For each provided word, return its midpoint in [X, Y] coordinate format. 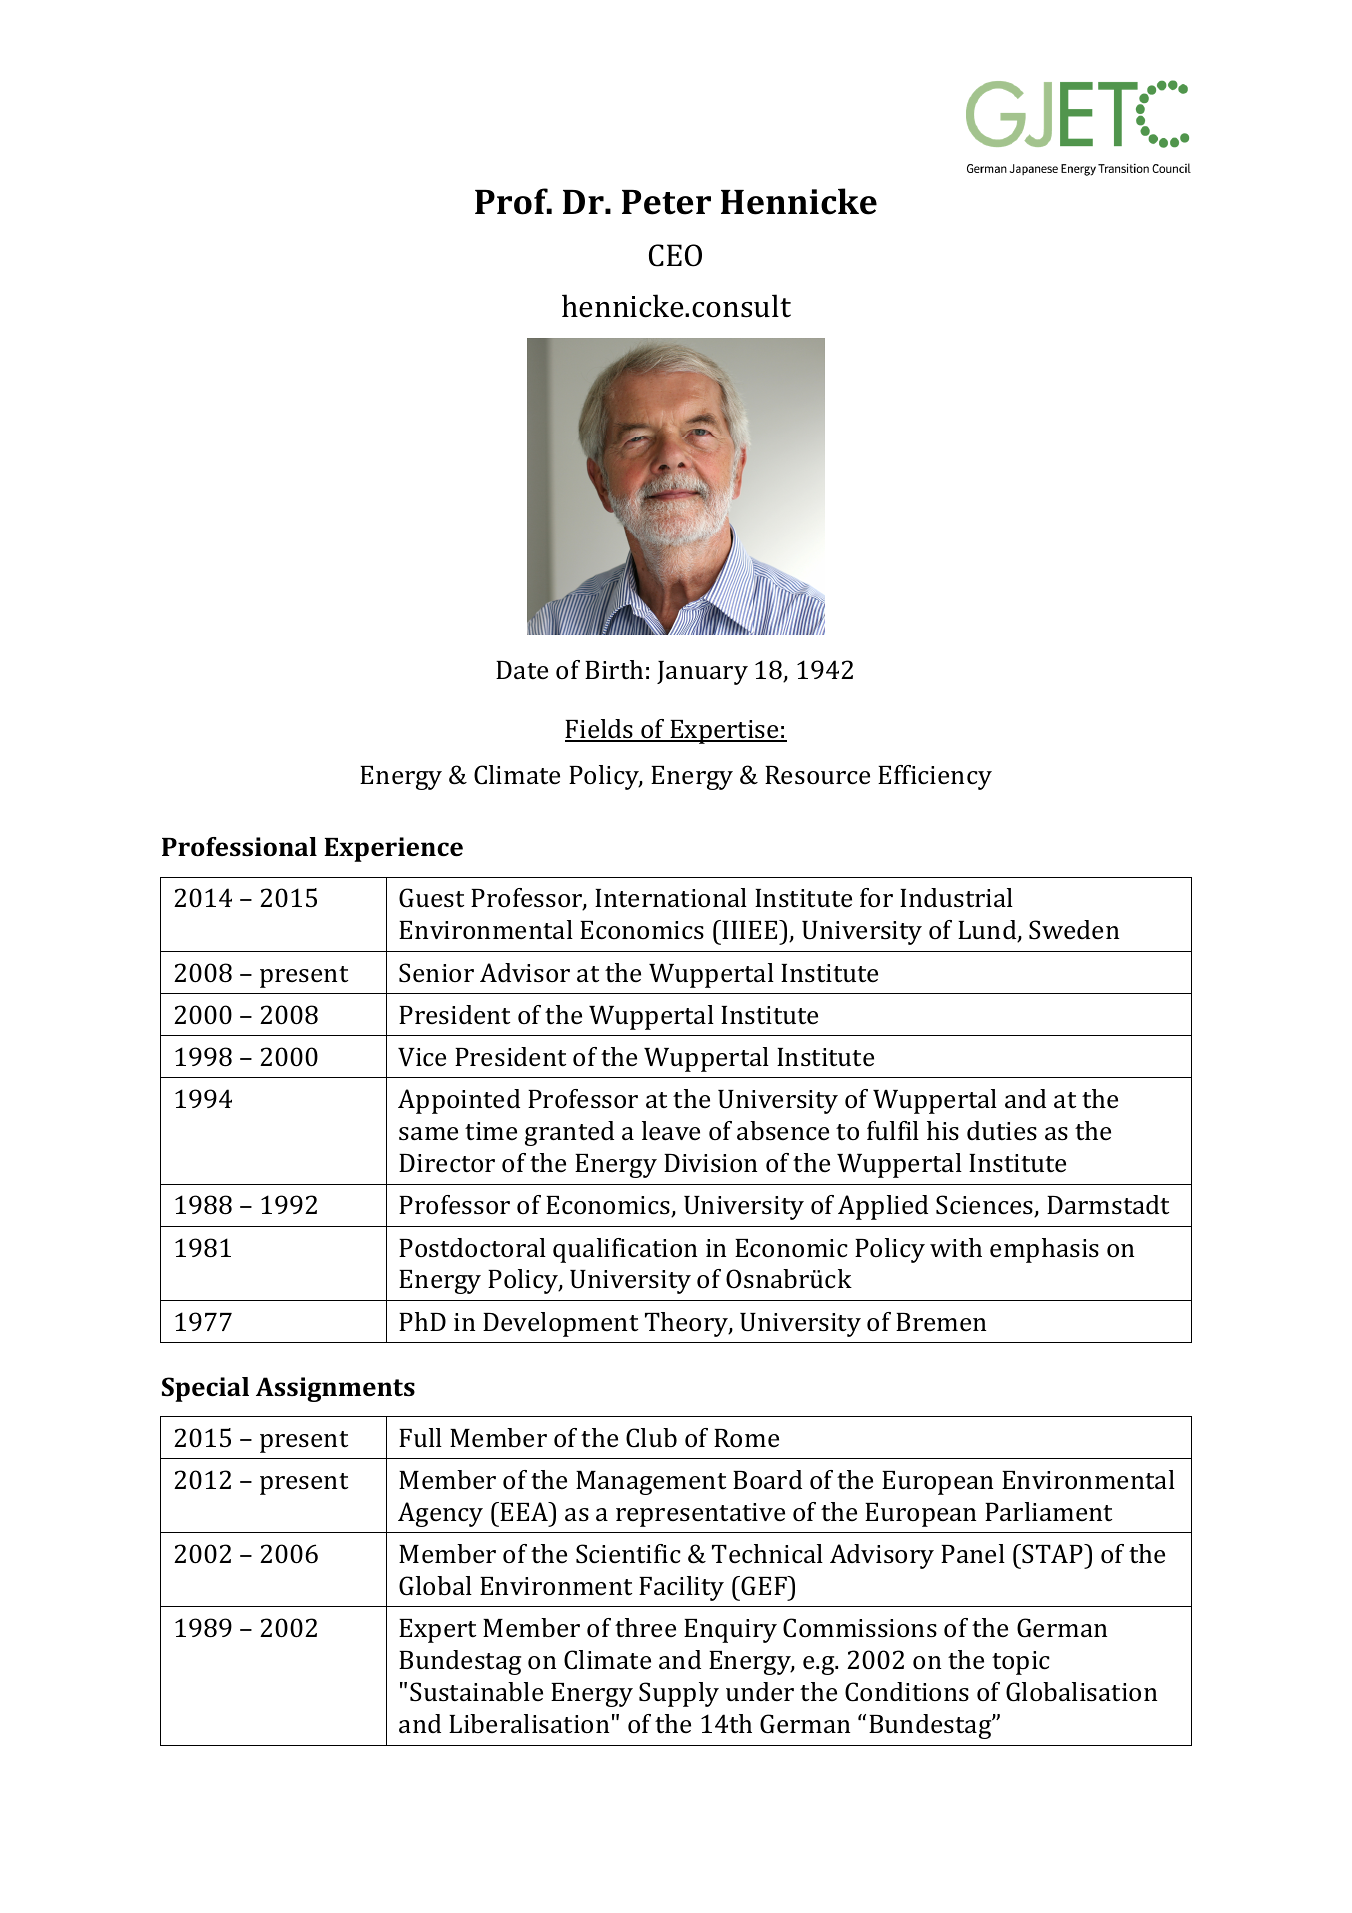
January [702, 673]
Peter [666, 202]
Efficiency [935, 777]
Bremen [941, 1322]
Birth [614, 669]
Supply [679, 1694]
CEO [675, 255]
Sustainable [476, 1692]
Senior [436, 973]
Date [522, 670]
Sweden [1074, 930]
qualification [625, 1250]
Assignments [335, 1389]
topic [1021, 1663]
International [671, 898]
